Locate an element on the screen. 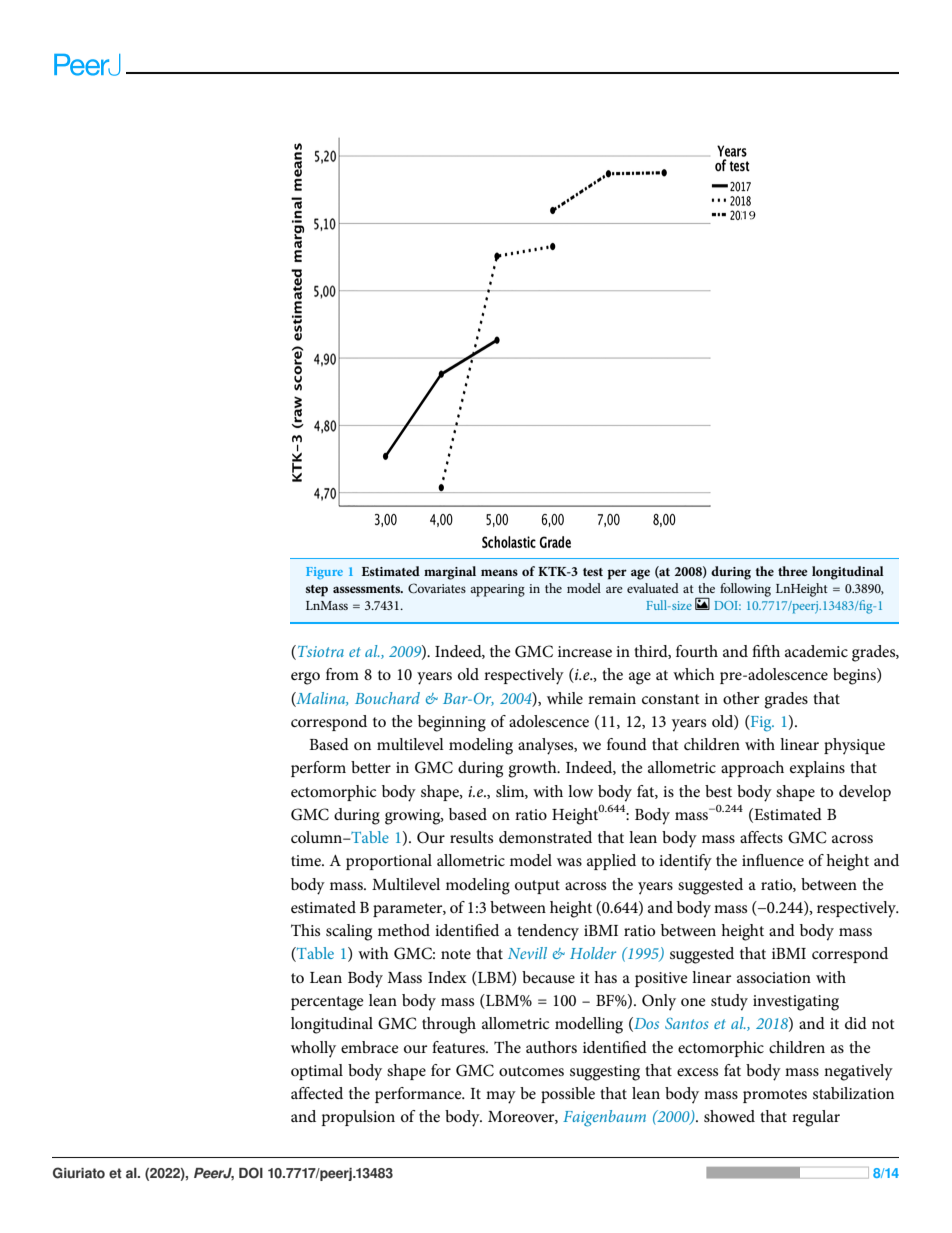 Image resolution: width=952 pixels, height=1233 pixels. while is located at coordinates (565, 698).
